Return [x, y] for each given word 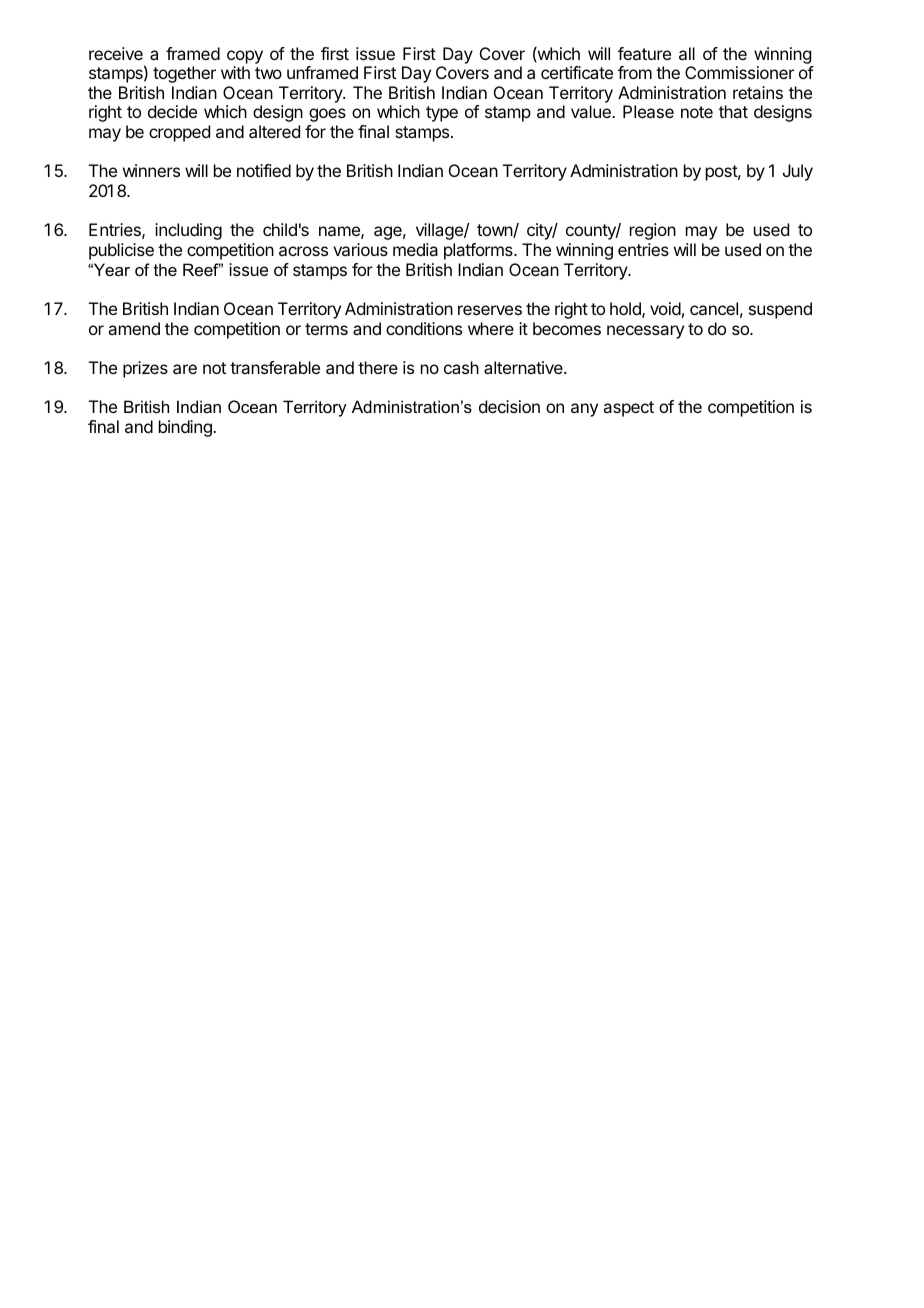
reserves [490, 310]
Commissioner [739, 72]
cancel [714, 308]
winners [151, 170]
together [184, 74]
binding [186, 428]
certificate [577, 72]
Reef [202, 269]
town [495, 231]
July [798, 172]
